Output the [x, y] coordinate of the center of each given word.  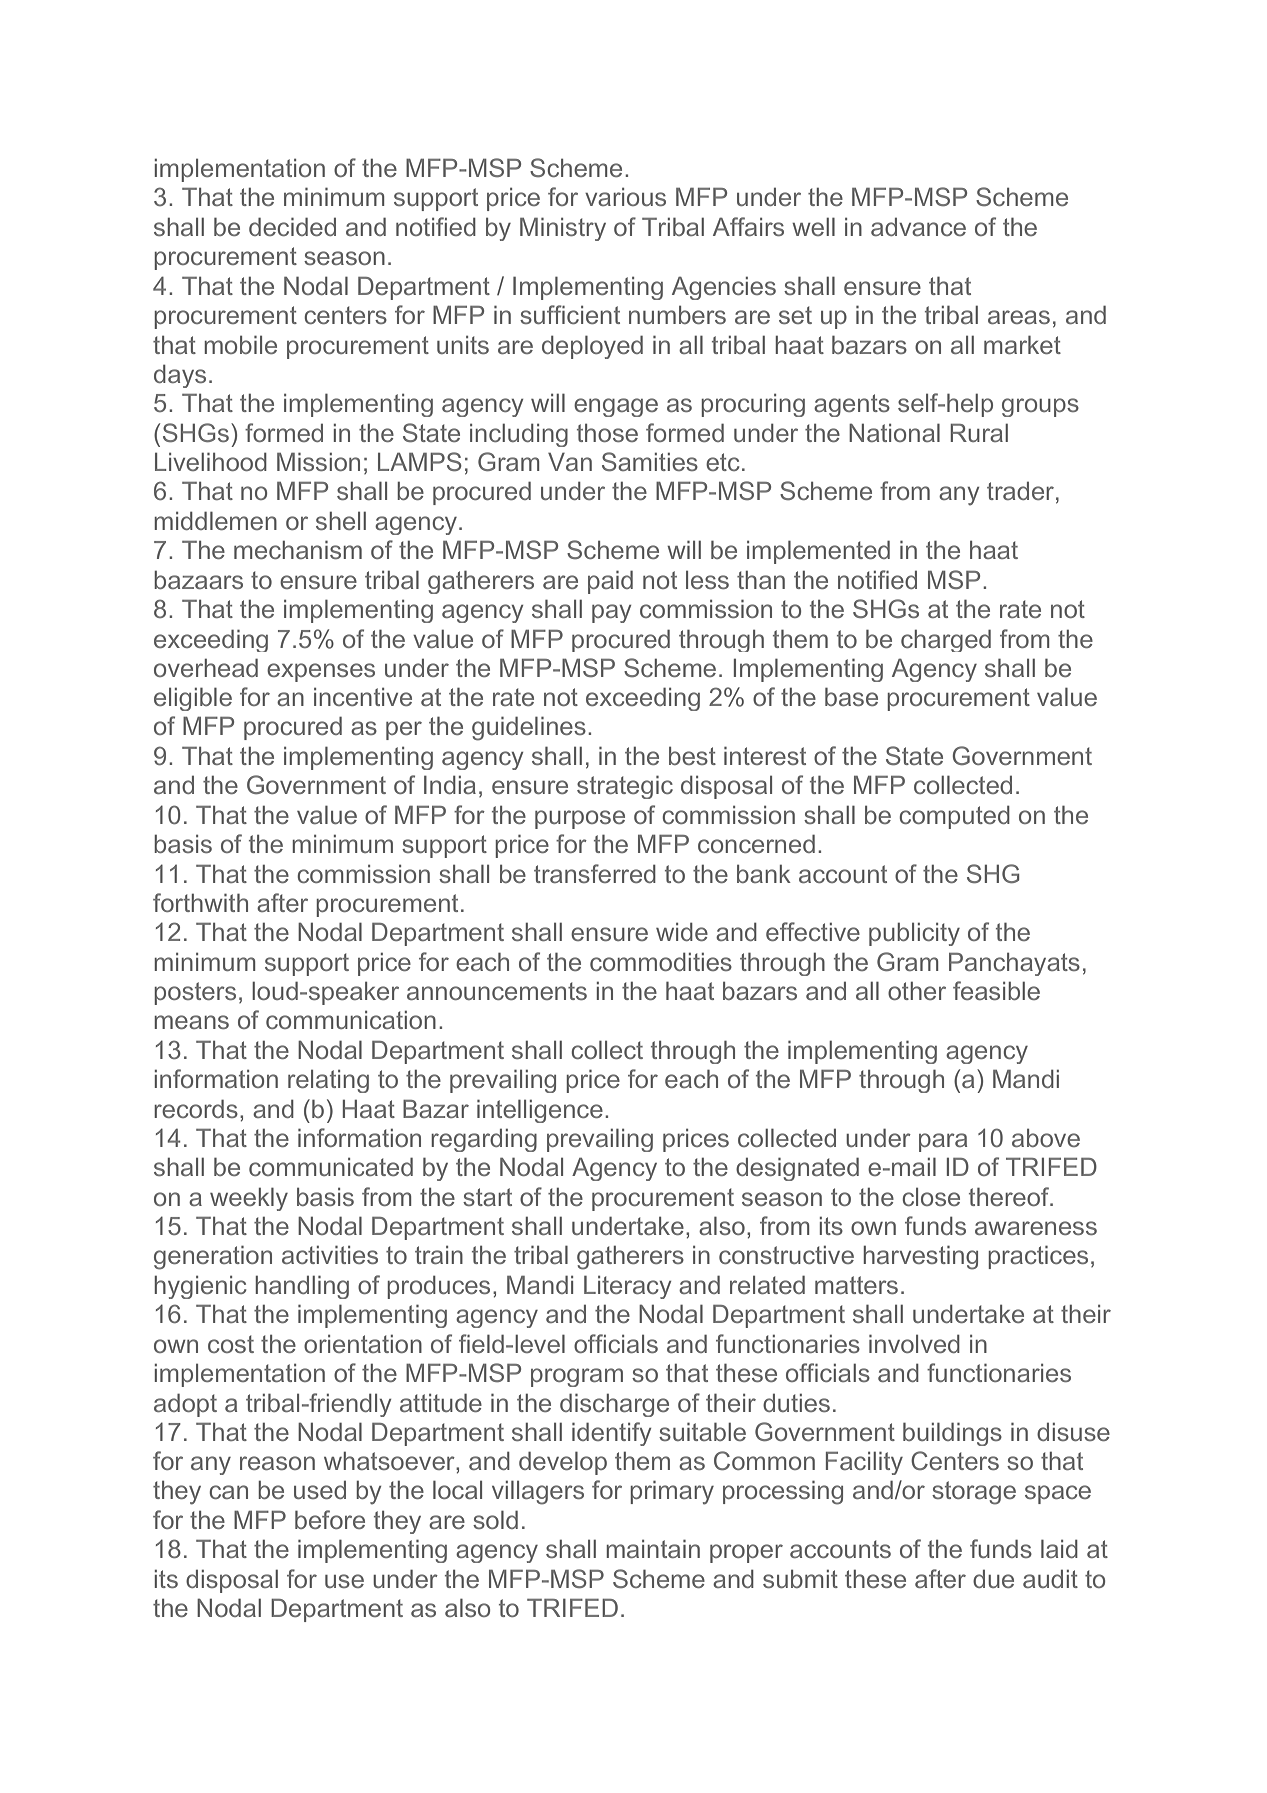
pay [611, 613]
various [625, 197]
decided [292, 227]
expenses [321, 672]
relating [328, 1081]
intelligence [540, 1111]
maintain [653, 1549]
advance [918, 227]
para [943, 1142]
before [330, 1519]
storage [974, 1493]
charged [946, 641]
